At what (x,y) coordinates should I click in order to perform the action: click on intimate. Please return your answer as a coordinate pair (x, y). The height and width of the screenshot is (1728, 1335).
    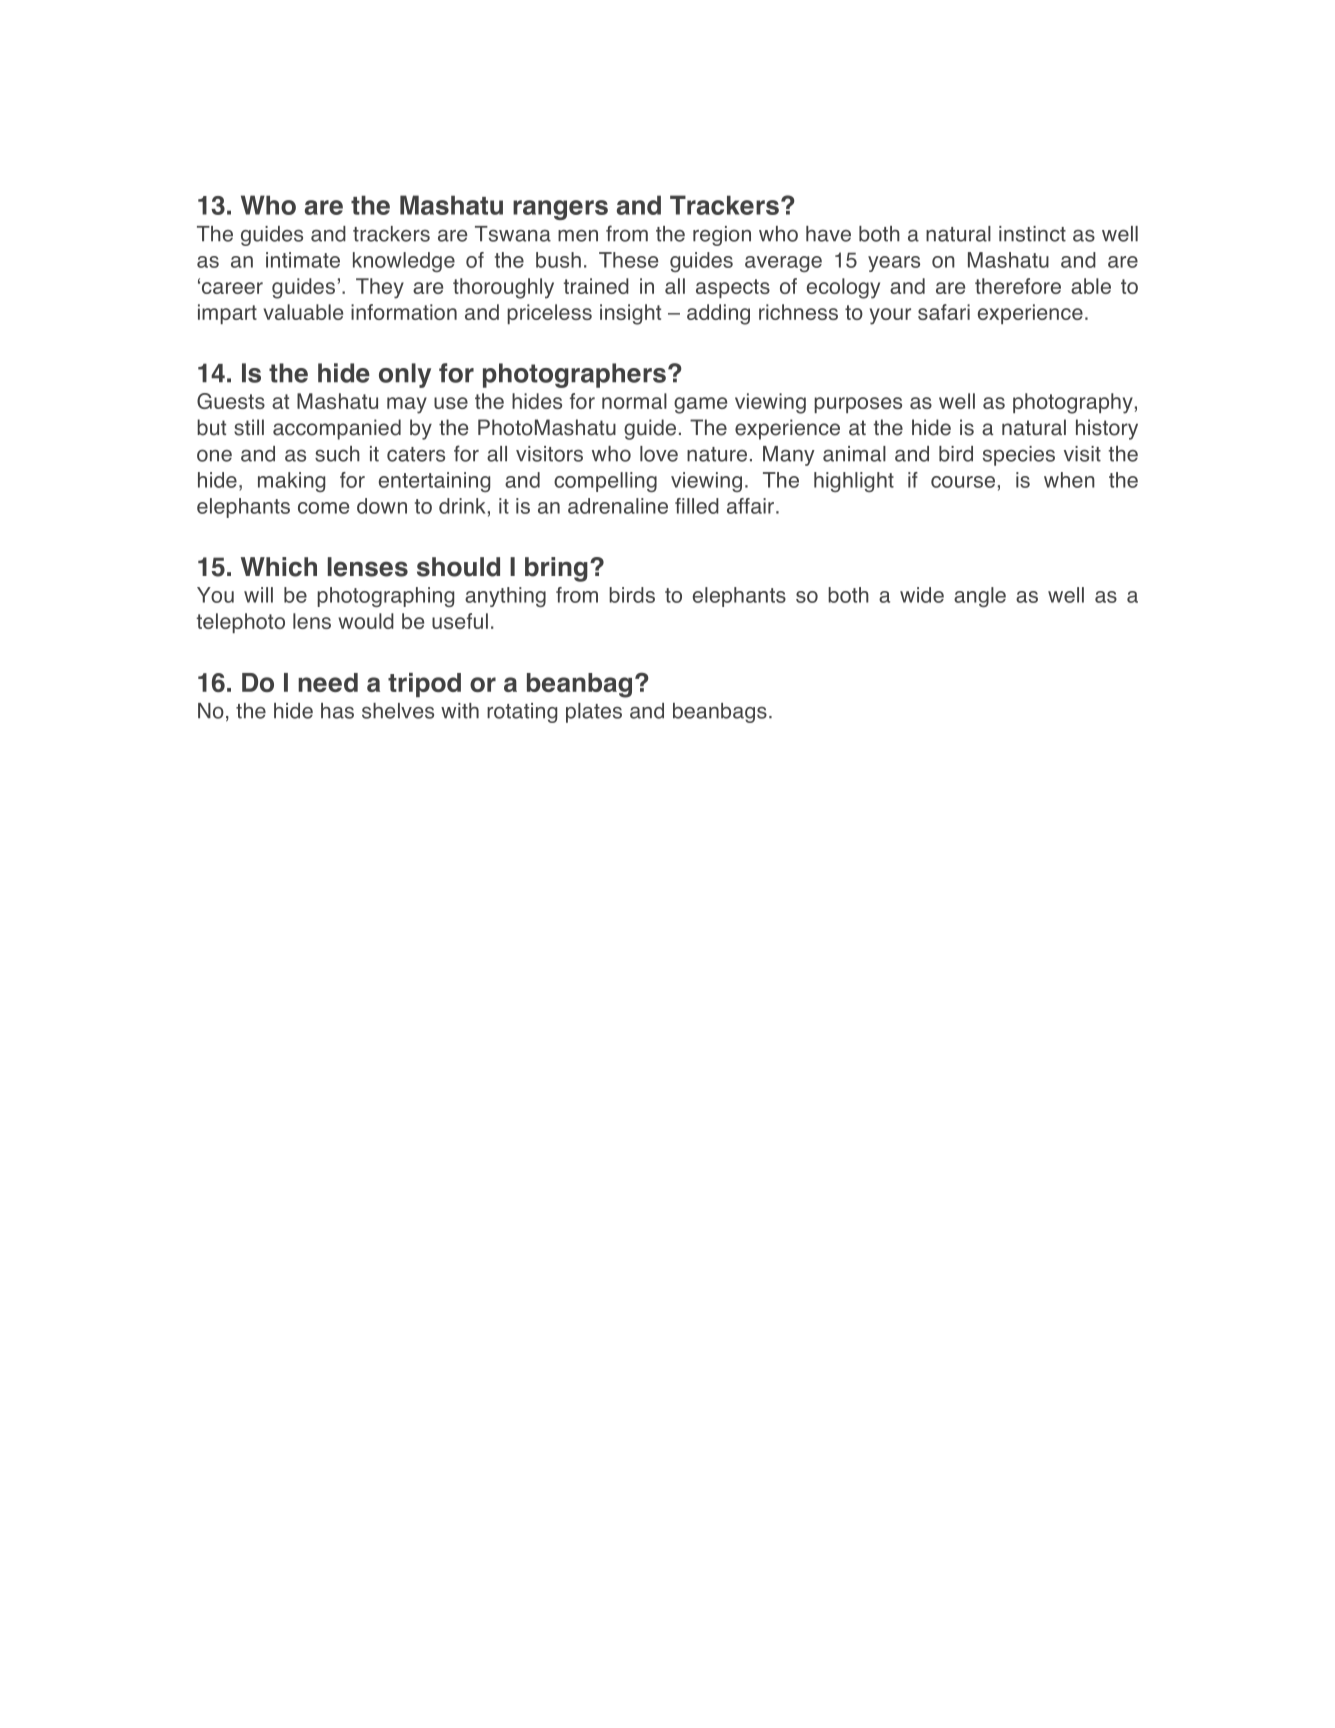
    Looking at the image, I should click on (303, 260).
